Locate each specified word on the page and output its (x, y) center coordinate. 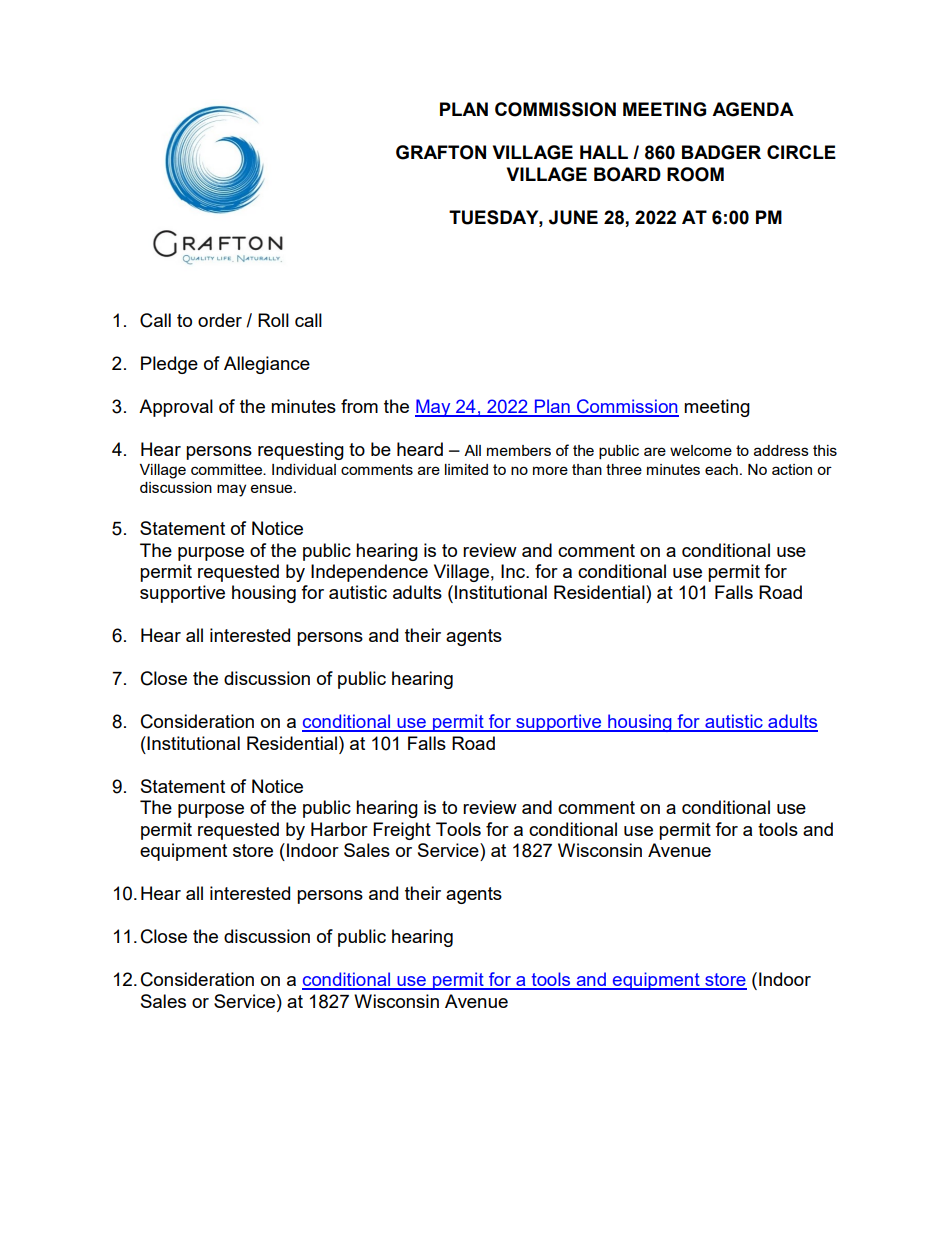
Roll (273, 320)
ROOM (695, 174)
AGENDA (753, 109)
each (721, 469)
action (792, 469)
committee (227, 469)
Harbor (339, 829)
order (220, 320)
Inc (514, 571)
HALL (604, 152)
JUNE (573, 217)
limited (466, 469)
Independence (369, 573)
